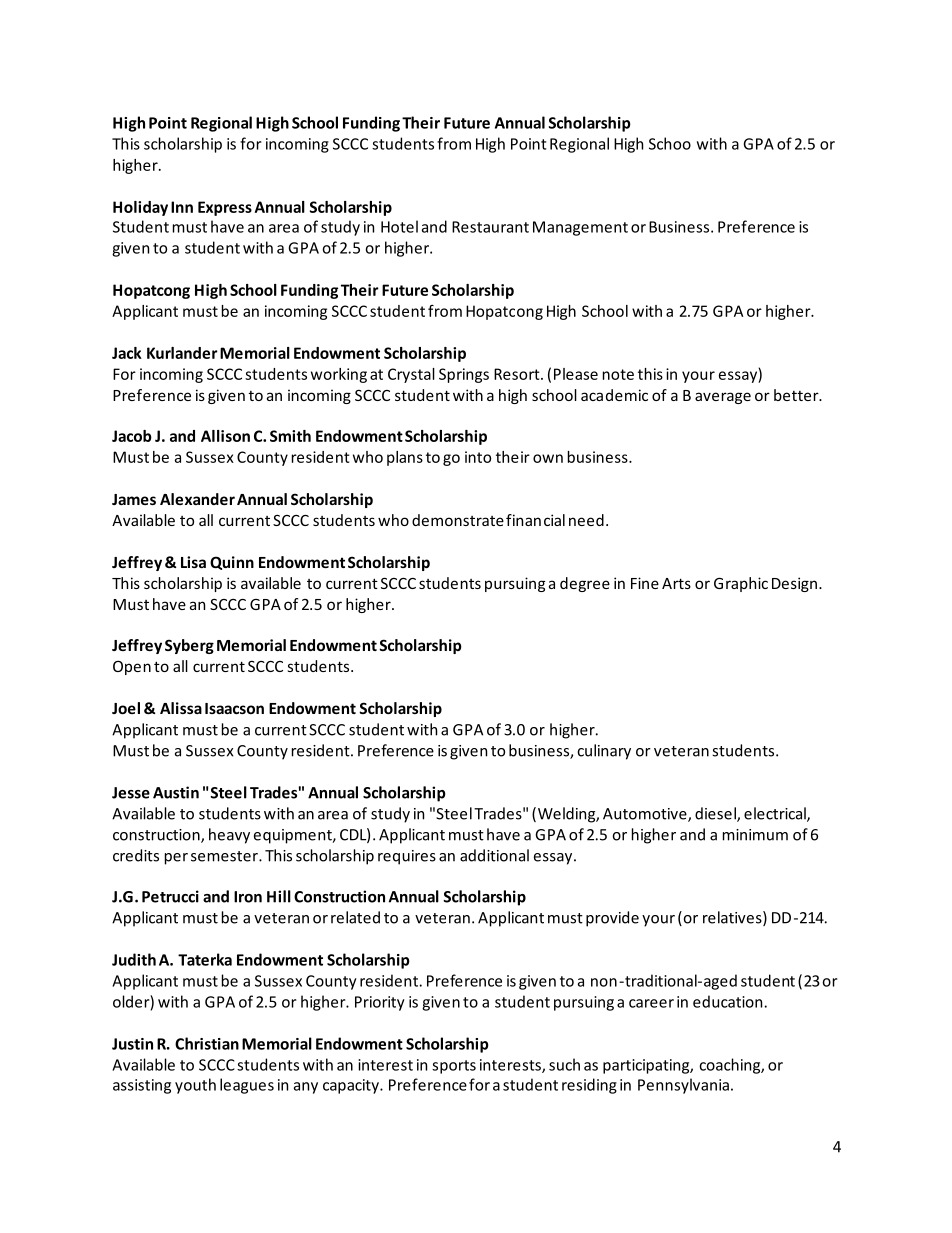 This screenshot has width=952, height=1233. Describe the element at coordinates (580, 228) in the screenshot. I see `Management` at that location.
